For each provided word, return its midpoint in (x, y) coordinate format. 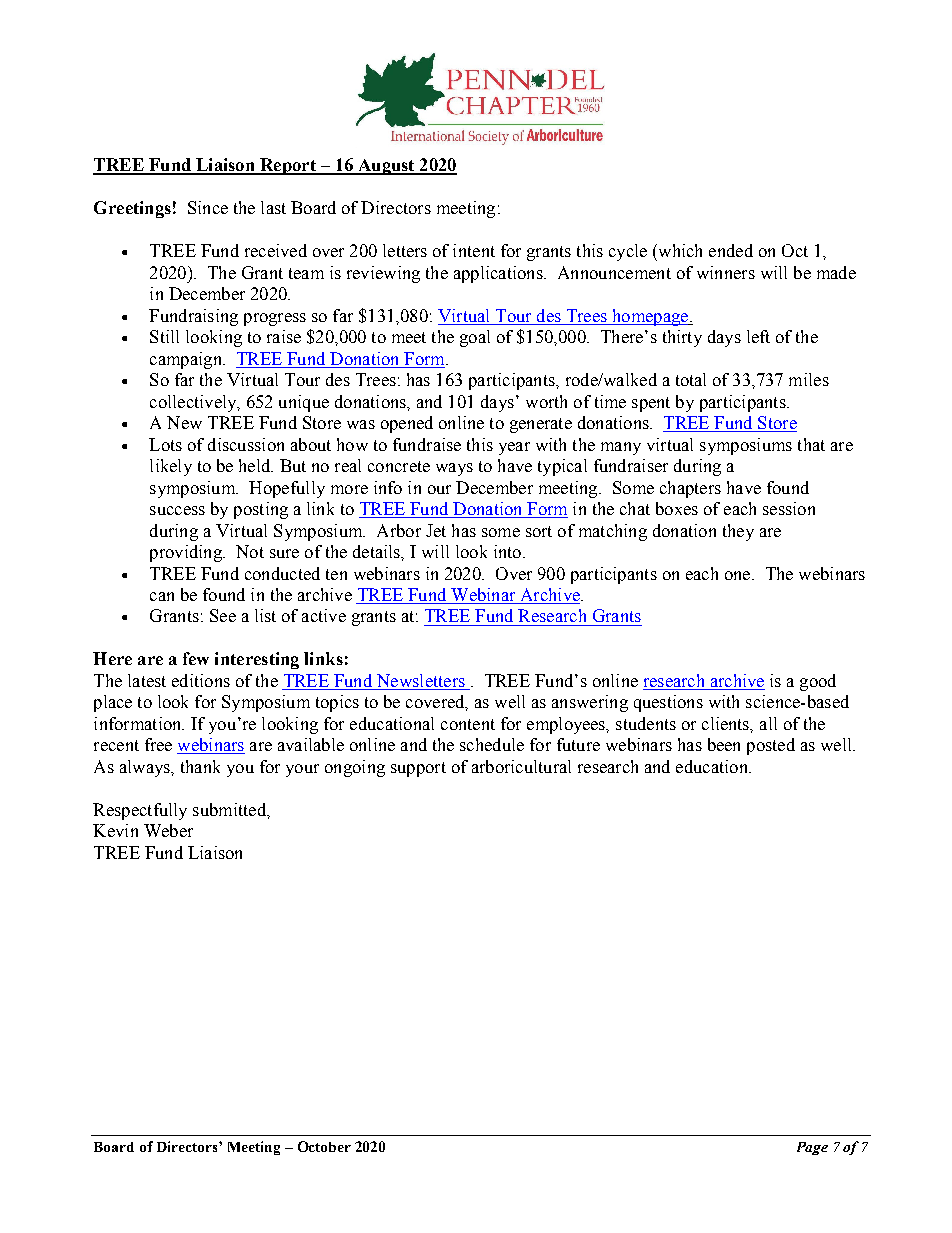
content (468, 724)
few (196, 658)
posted (771, 746)
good (818, 682)
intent (474, 250)
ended (731, 250)
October (324, 1146)
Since (208, 207)
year (514, 448)
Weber (168, 830)
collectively (194, 403)
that (811, 444)
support (418, 769)
